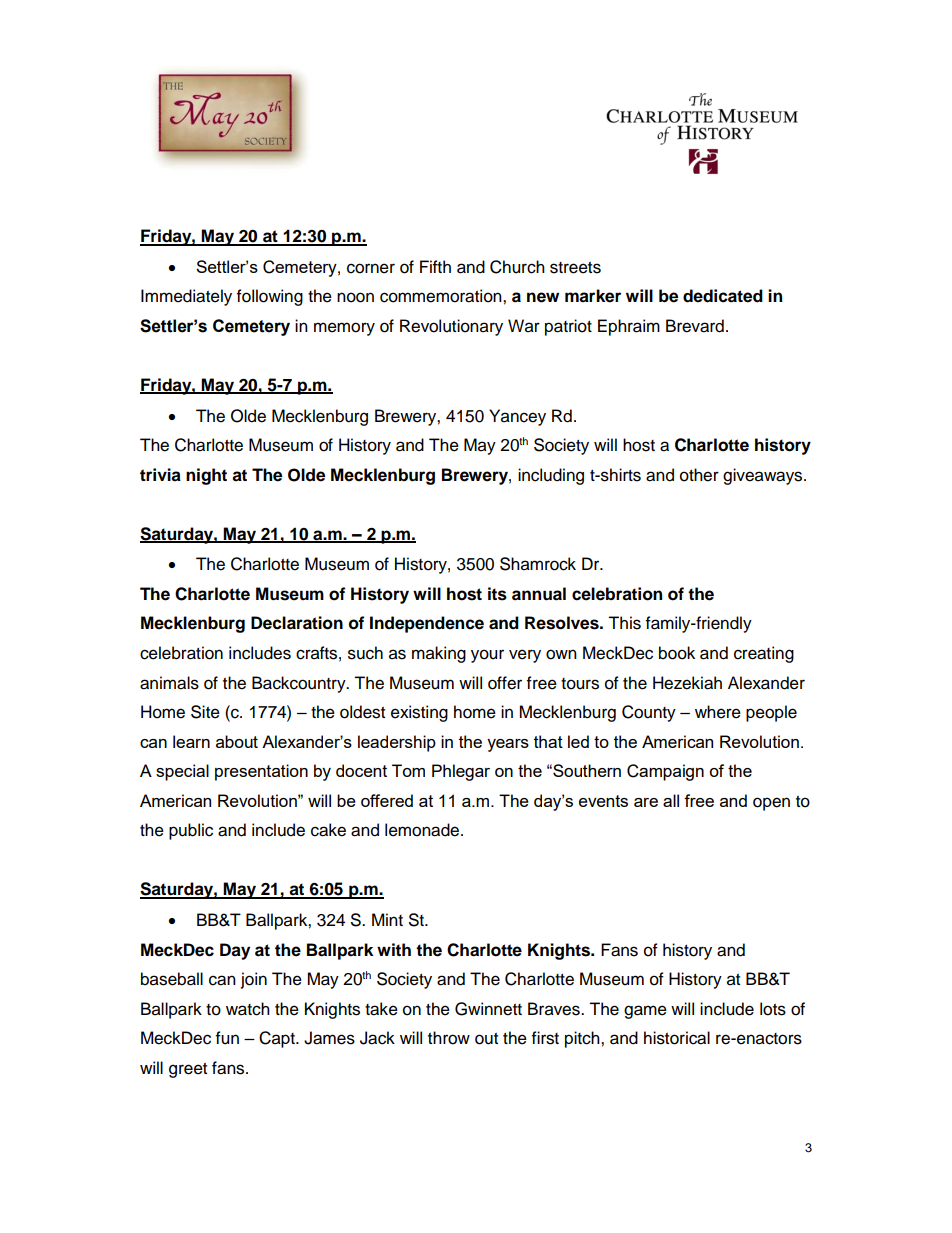  What do you see at coordinates (449, 1038) in the page?
I see `throw` at bounding box center [449, 1038].
